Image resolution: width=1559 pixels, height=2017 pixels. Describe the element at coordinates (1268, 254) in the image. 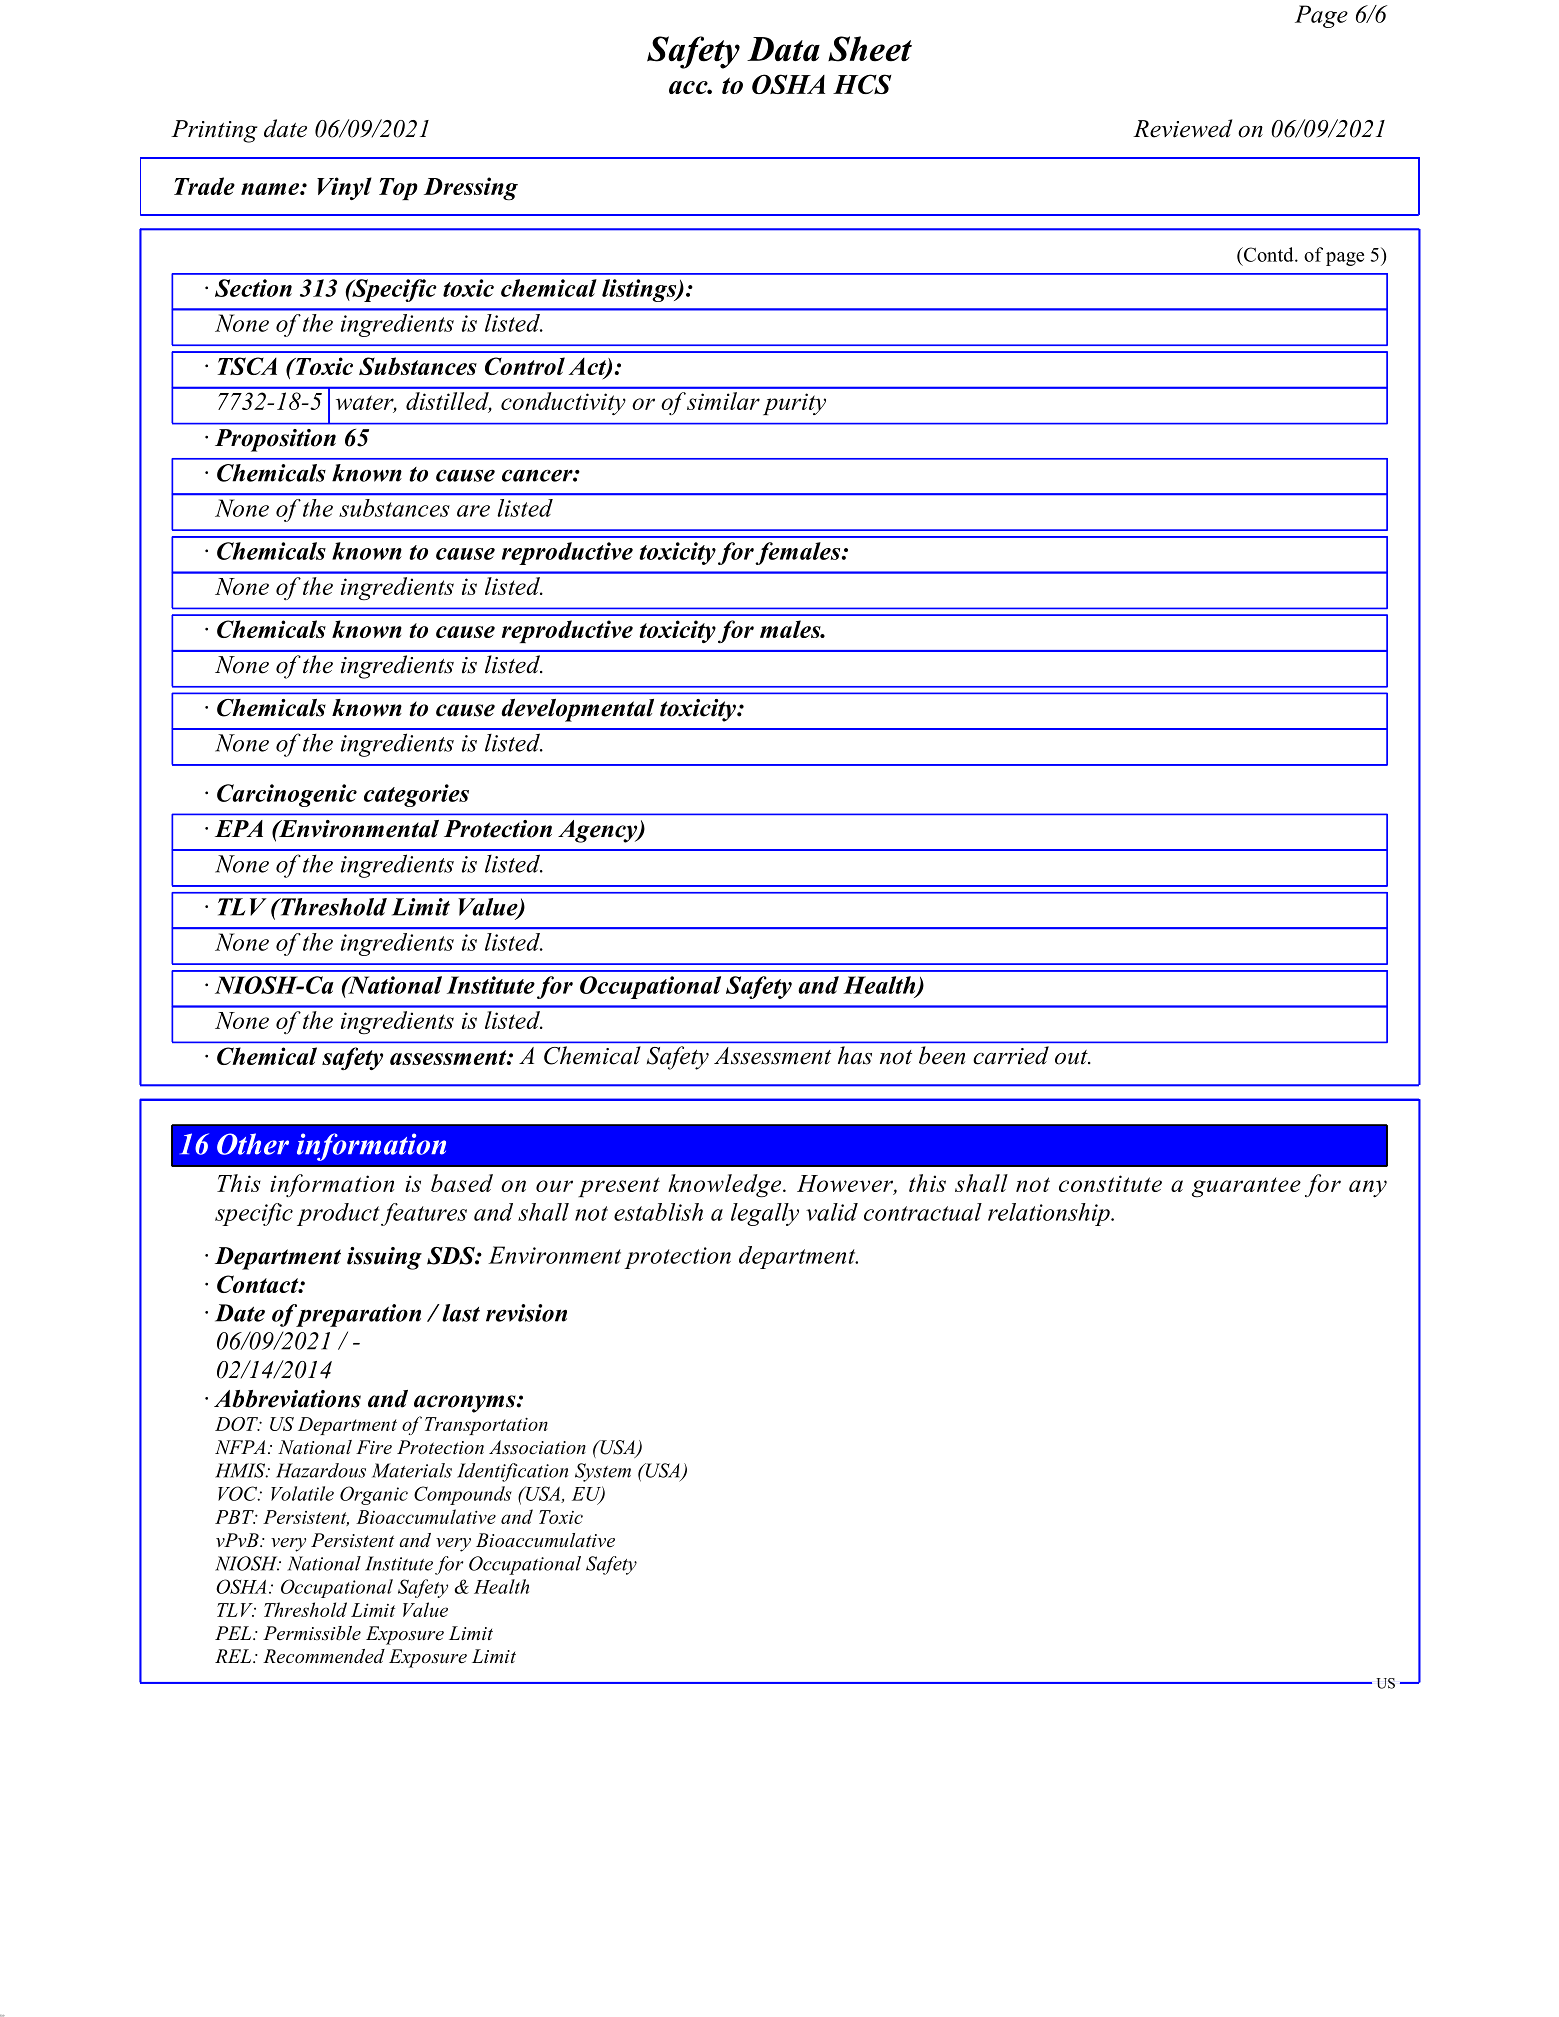

I see `Contd` at that location.
